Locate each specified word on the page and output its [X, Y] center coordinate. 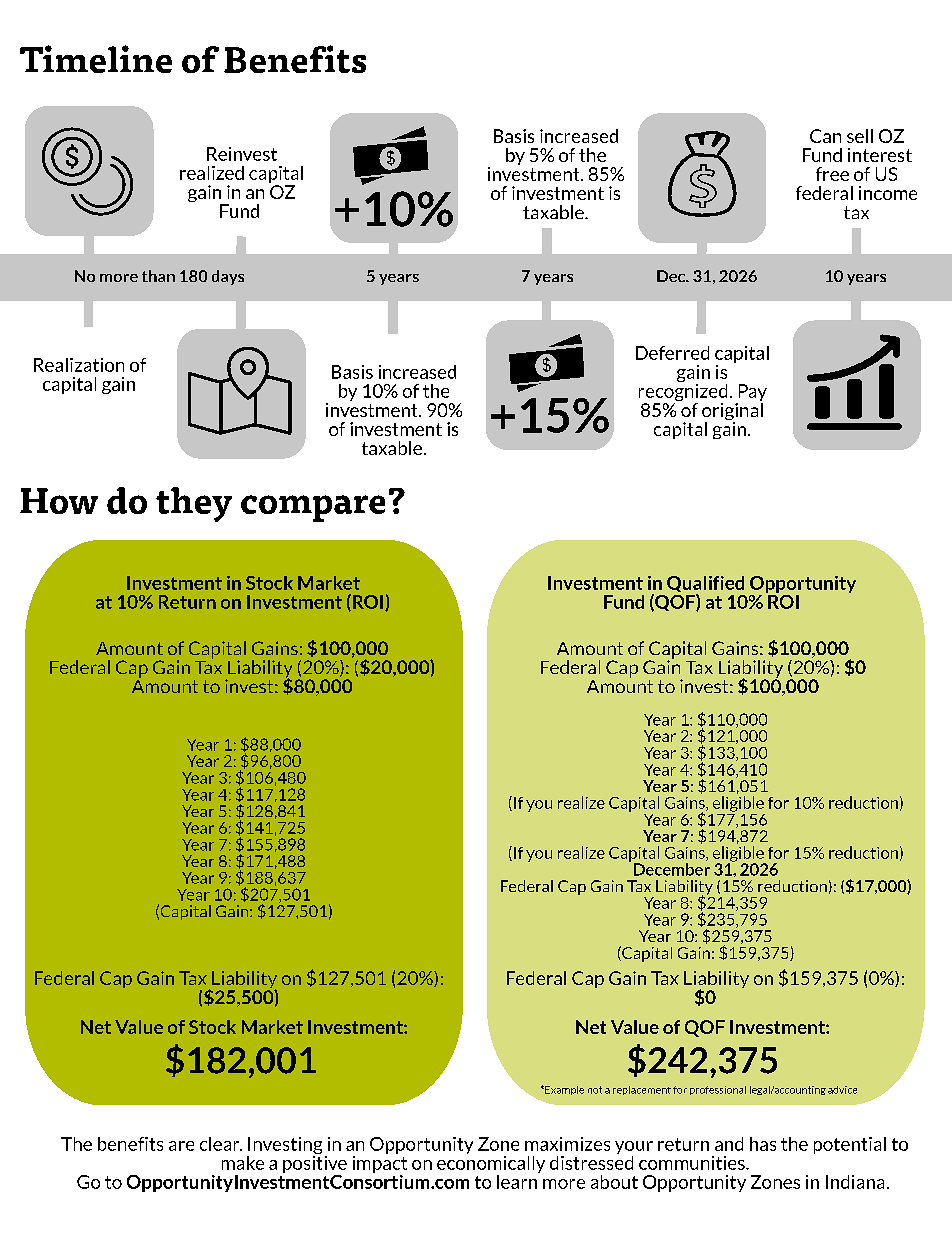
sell [860, 136]
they [194, 504]
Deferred [672, 353]
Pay [751, 394]
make [243, 1163]
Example [563, 1090]
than [158, 276]
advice [842, 1090]
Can [825, 136]
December [672, 868]
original [732, 411]
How [59, 501]
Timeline [96, 59]
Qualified [705, 585]
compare [313, 508]
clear [221, 1144]
